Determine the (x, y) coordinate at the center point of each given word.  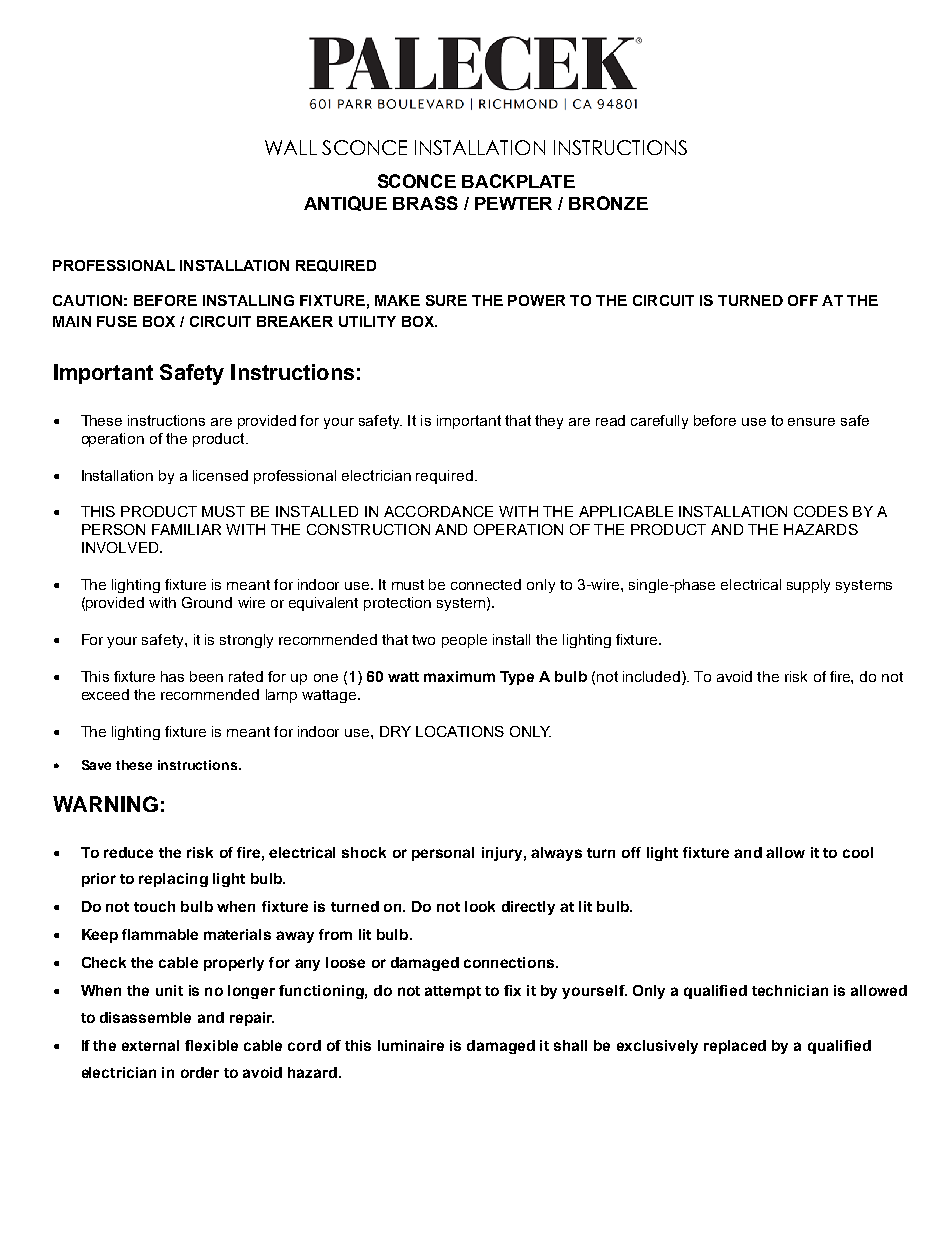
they (549, 422)
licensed (220, 475)
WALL (291, 147)
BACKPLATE (518, 181)
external (150, 1045)
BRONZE (608, 203)
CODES (821, 511)
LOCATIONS (460, 731)
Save (96, 765)
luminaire (411, 1045)
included (651, 676)
